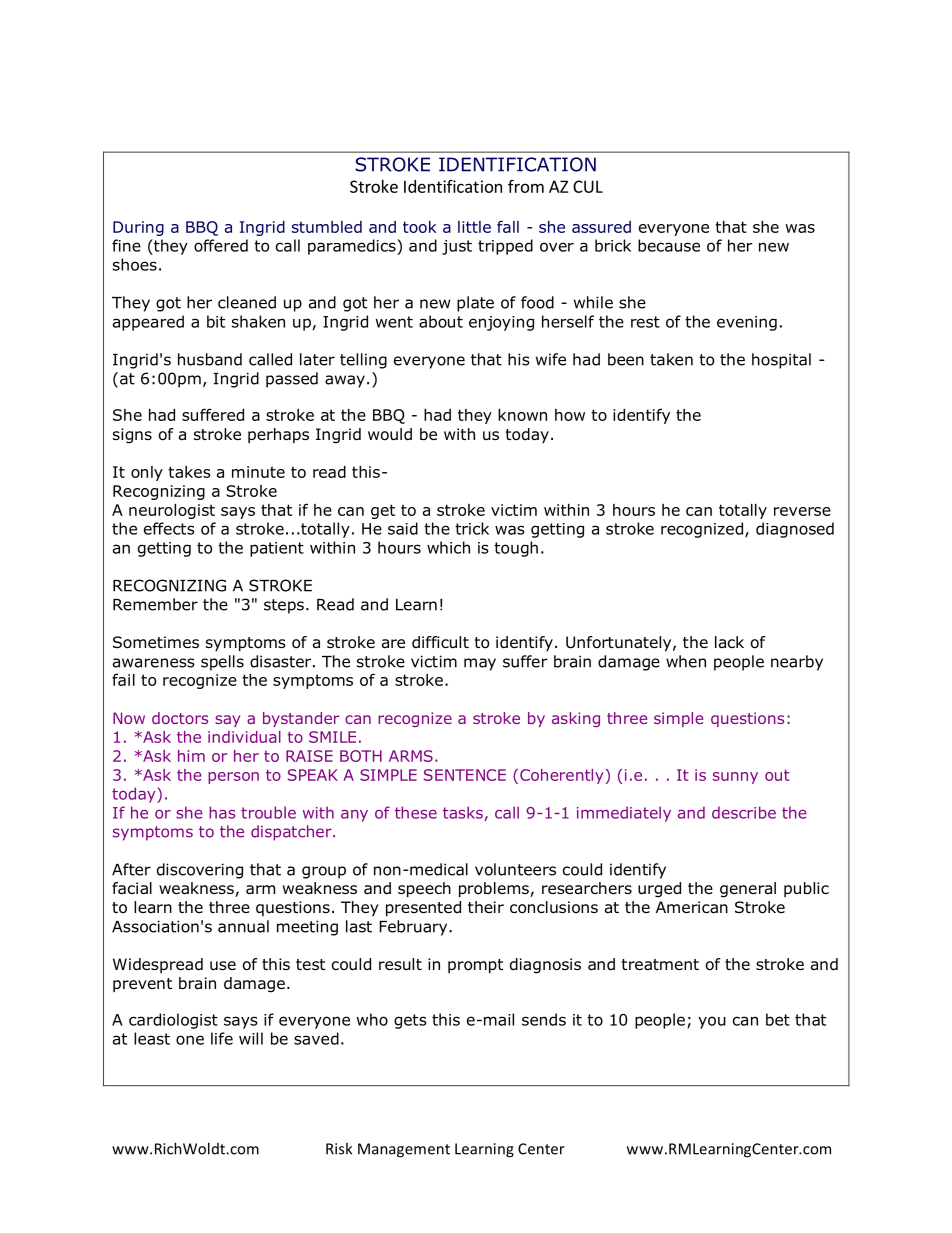  Describe the element at coordinates (729, 642) in the screenshot. I see `lack` at that location.
